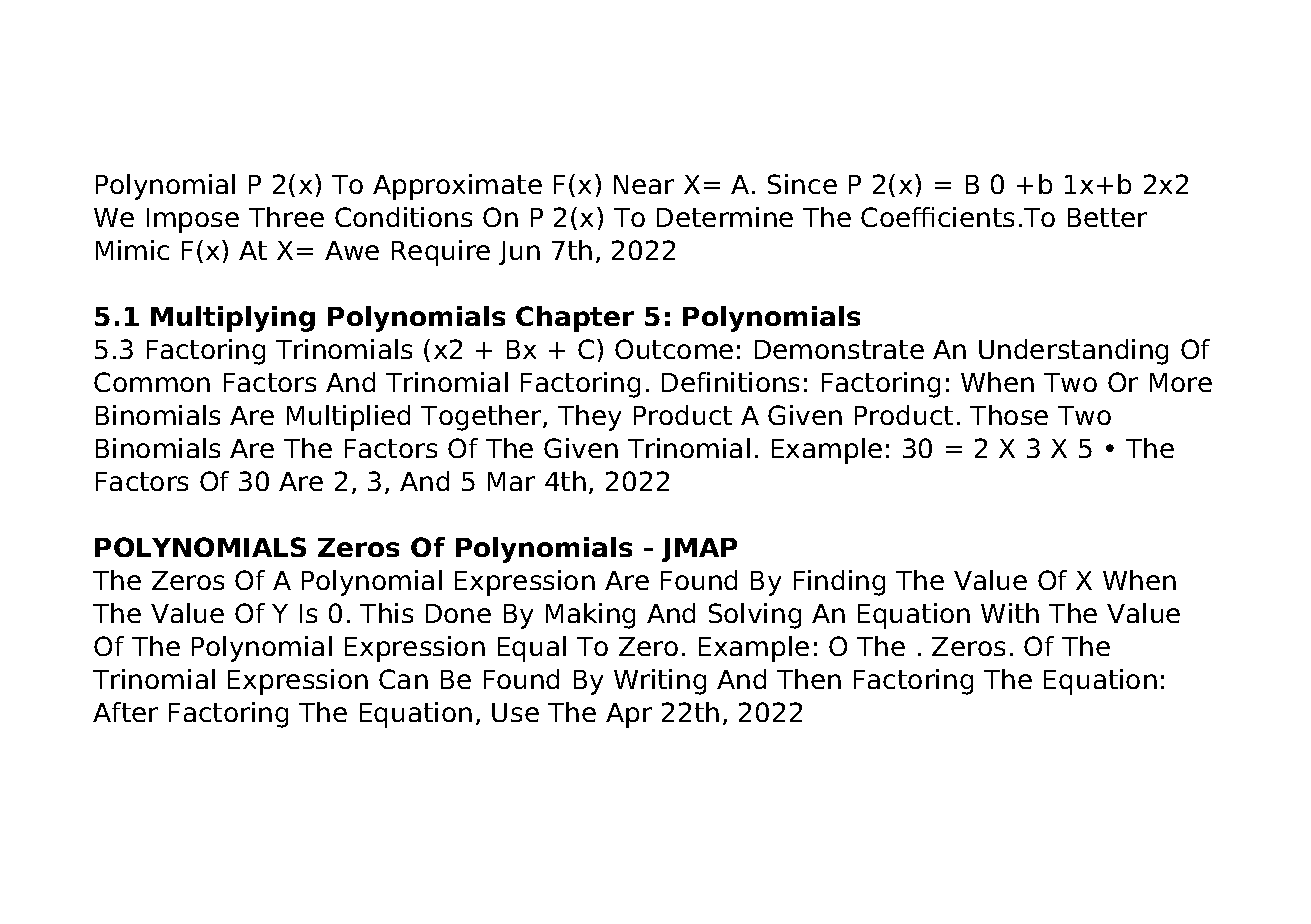 This document has width=1311, height=924. I want to click on Near, so click(644, 184).
